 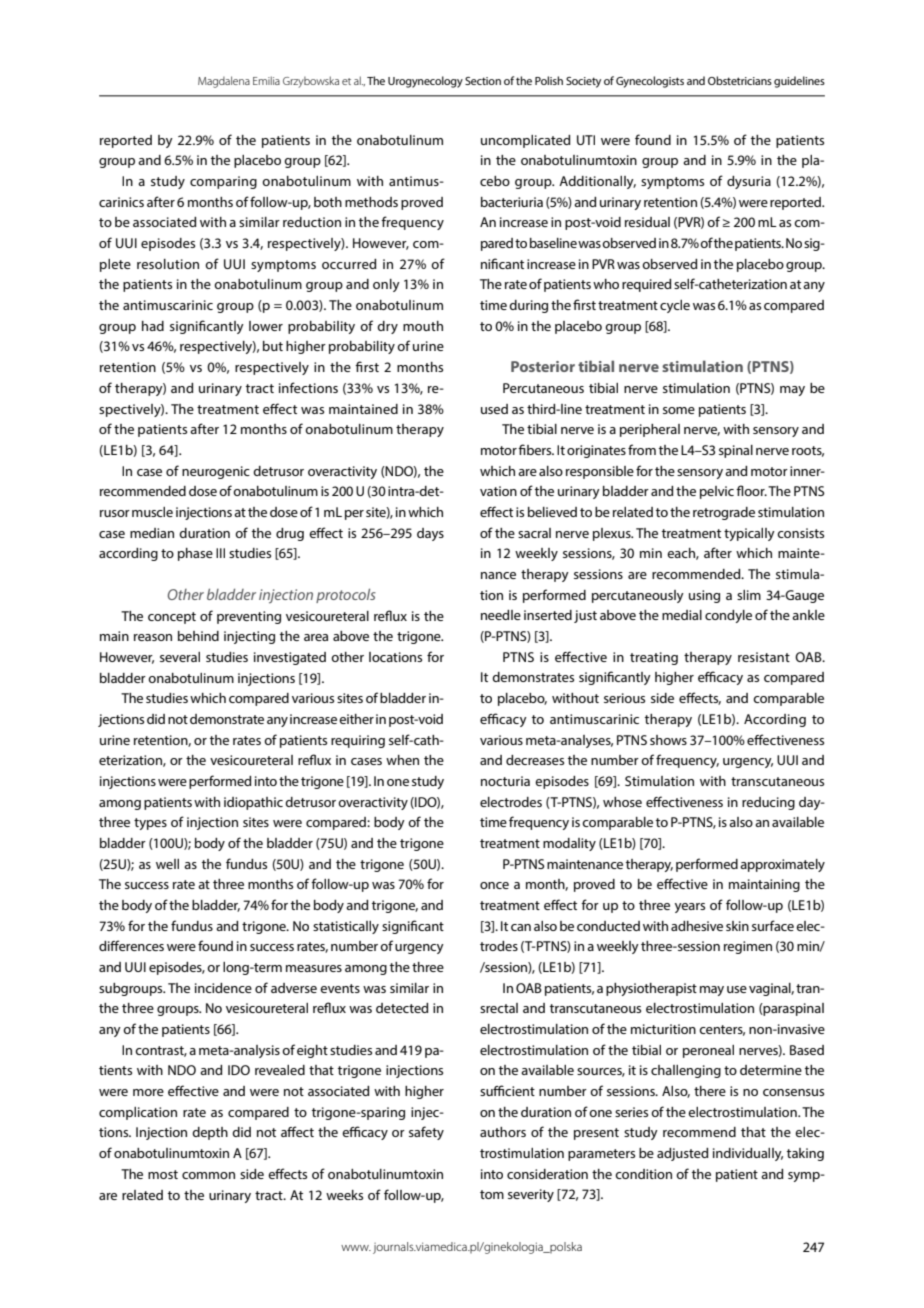 What do you see at coordinates (525, 141) in the screenshot?
I see `uncomplicated` at bounding box center [525, 141].
